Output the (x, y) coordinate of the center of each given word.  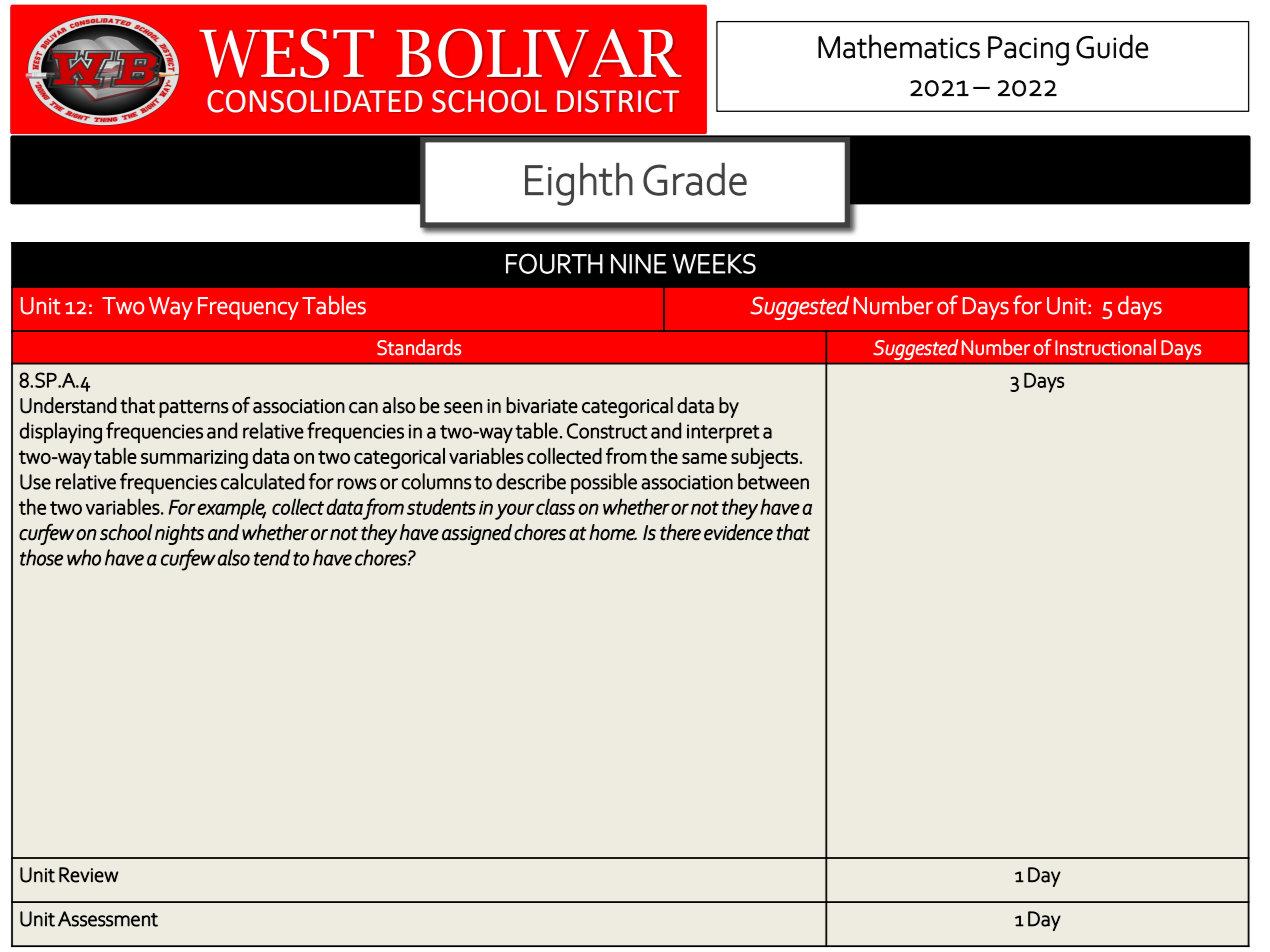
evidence (738, 532)
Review (89, 875)
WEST (286, 53)
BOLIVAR (539, 53)
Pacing (1028, 51)
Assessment (108, 919)
